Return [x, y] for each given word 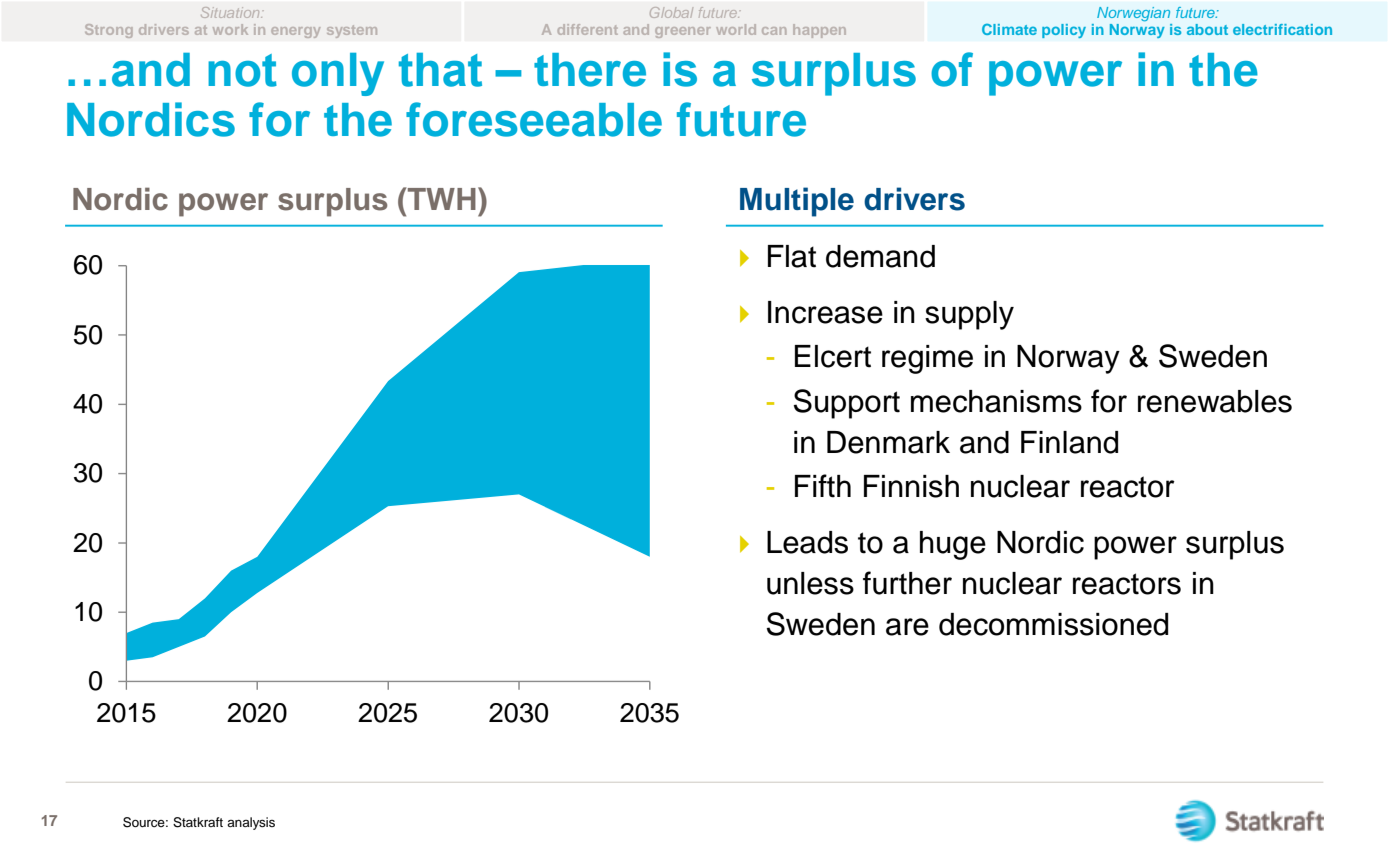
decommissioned [1053, 624]
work [230, 29]
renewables [1215, 401]
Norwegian [1133, 14]
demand [880, 256]
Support [847, 404]
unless [810, 583]
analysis [251, 823]
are [907, 627]
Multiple [797, 202]
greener [683, 32]
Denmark [888, 442]
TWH [440, 198]
